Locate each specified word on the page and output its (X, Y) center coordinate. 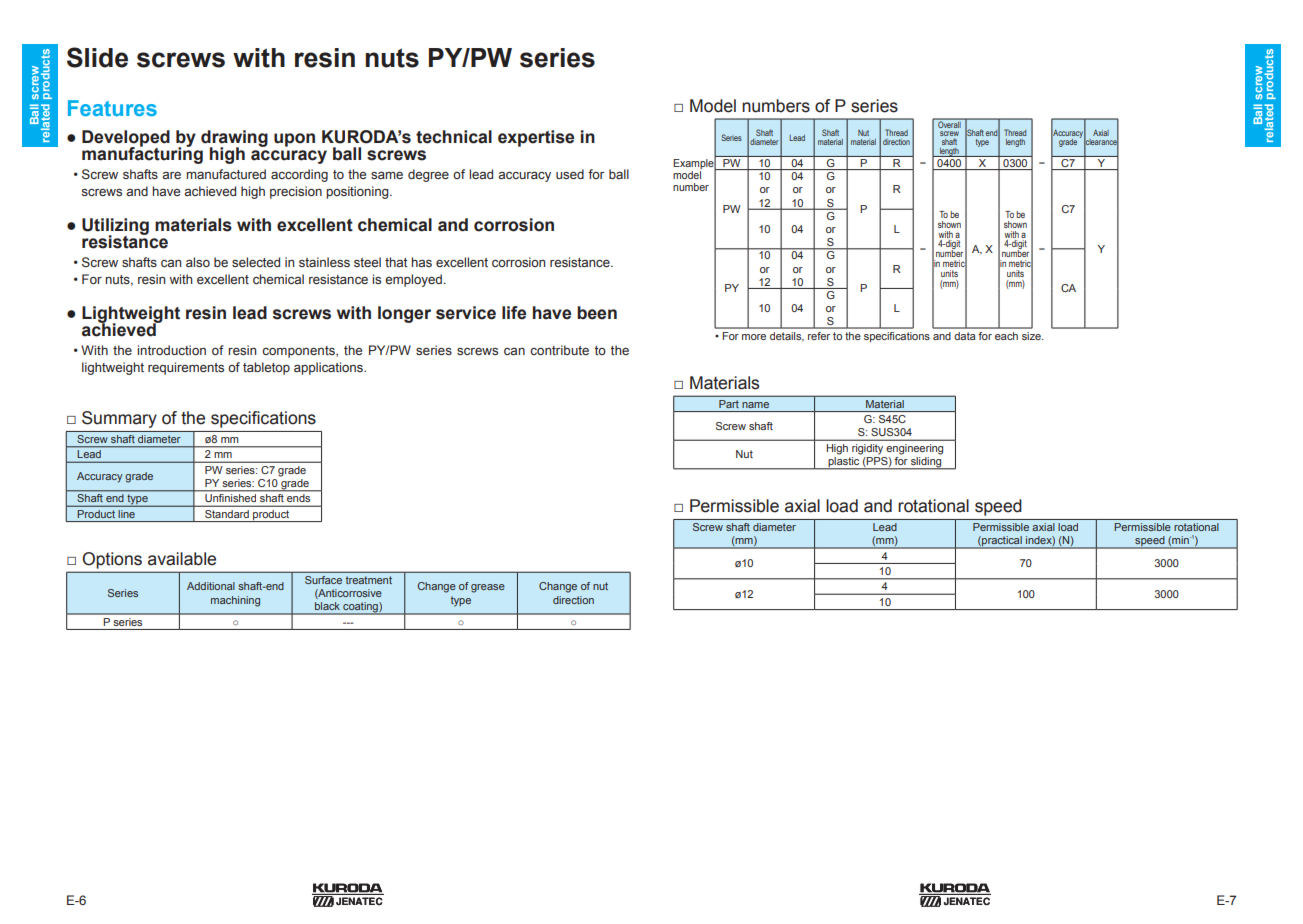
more (754, 337)
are (171, 175)
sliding (926, 463)
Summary (119, 419)
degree (428, 175)
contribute (559, 350)
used (570, 174)
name (755, 405)
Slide (97, 57)
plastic (844, 463)
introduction (171, 350)
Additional (211, 586)
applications (329, 368)
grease (488, 588)
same (387, 175)
